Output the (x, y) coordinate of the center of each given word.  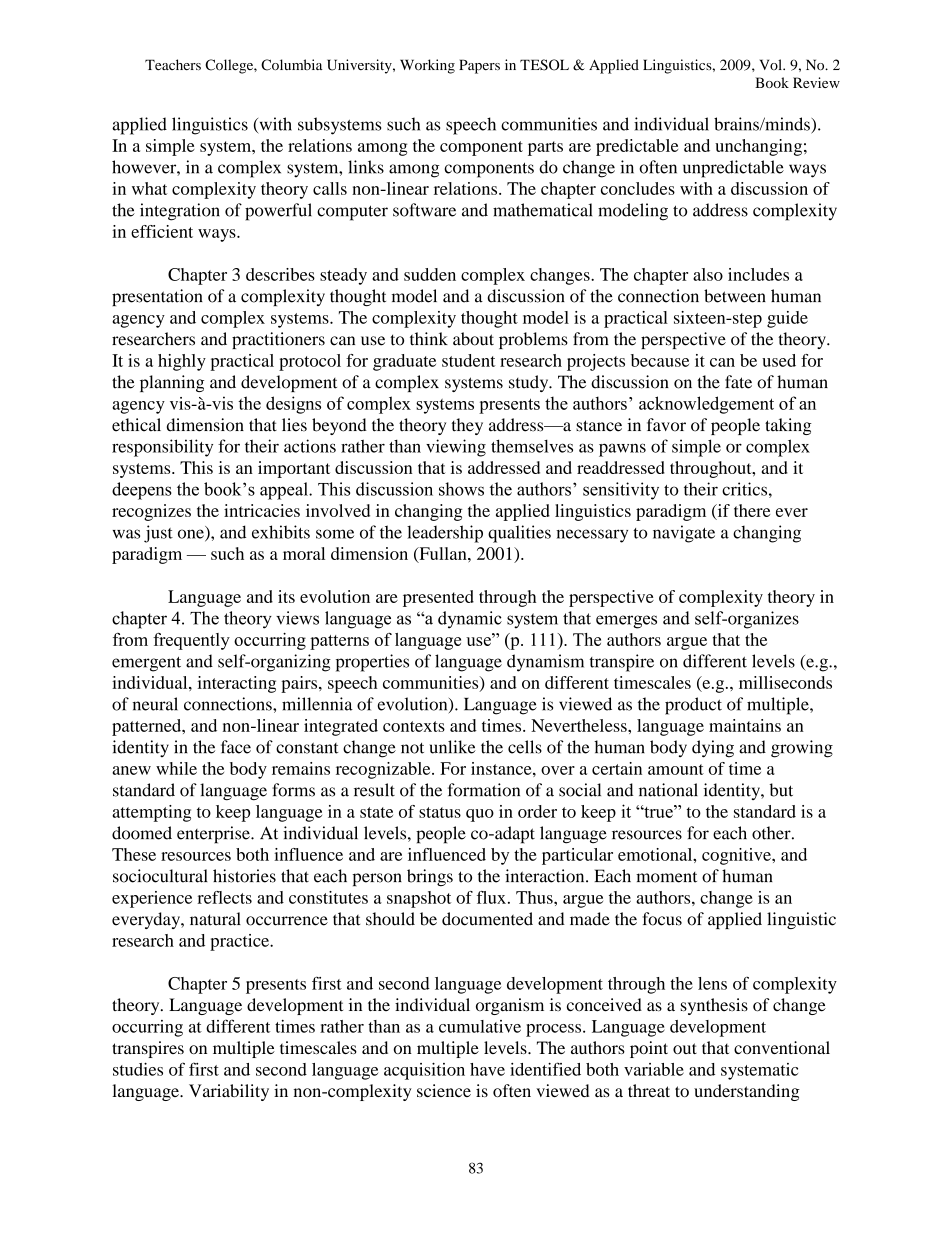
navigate (684, 534)
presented (438, 598)
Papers (479, 66)
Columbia (292, 65)
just (158, 534)
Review (816, 82)
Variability (229, 1092)
